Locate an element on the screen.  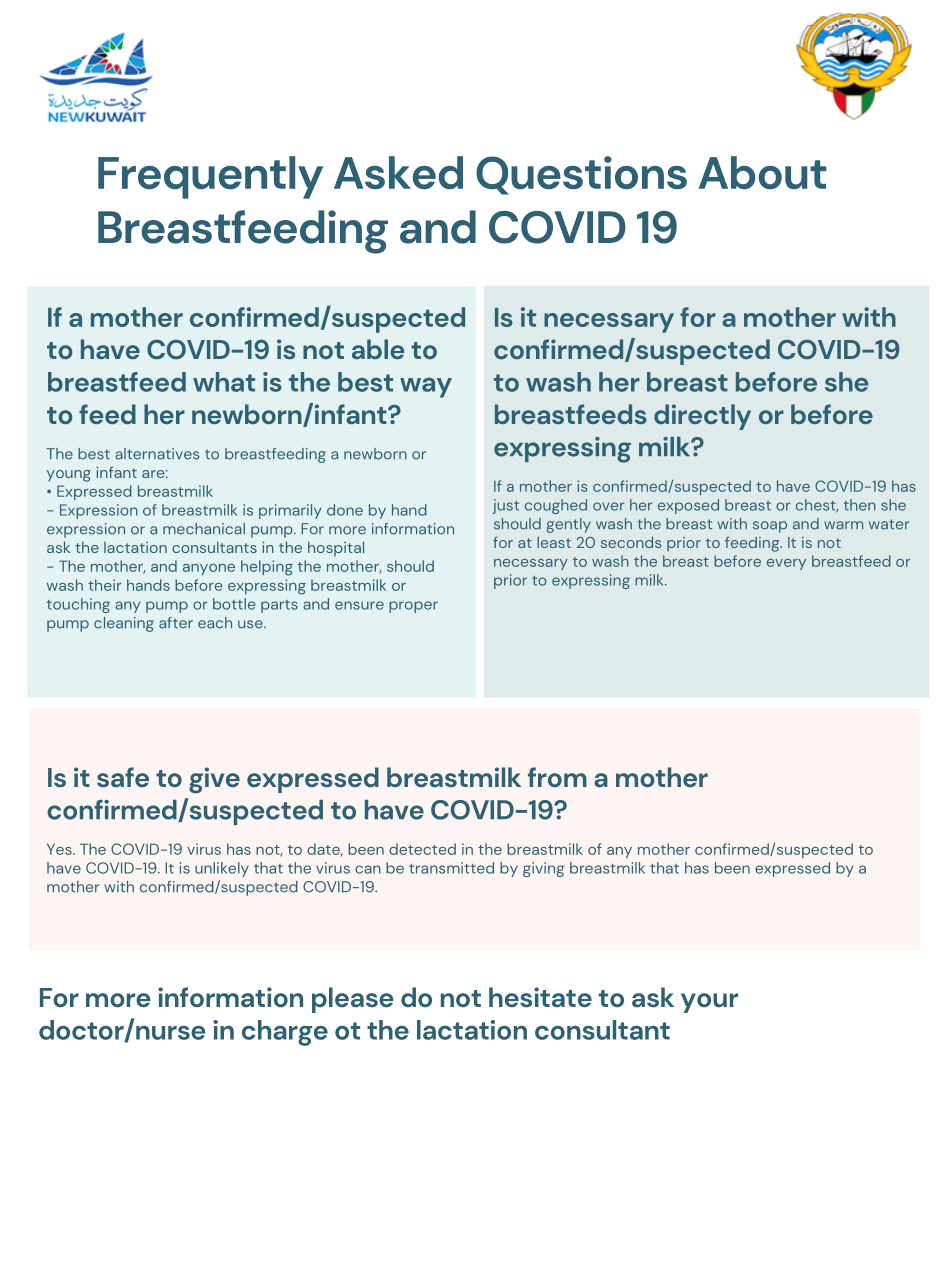
Asked is located at coordinates (398, 172).
